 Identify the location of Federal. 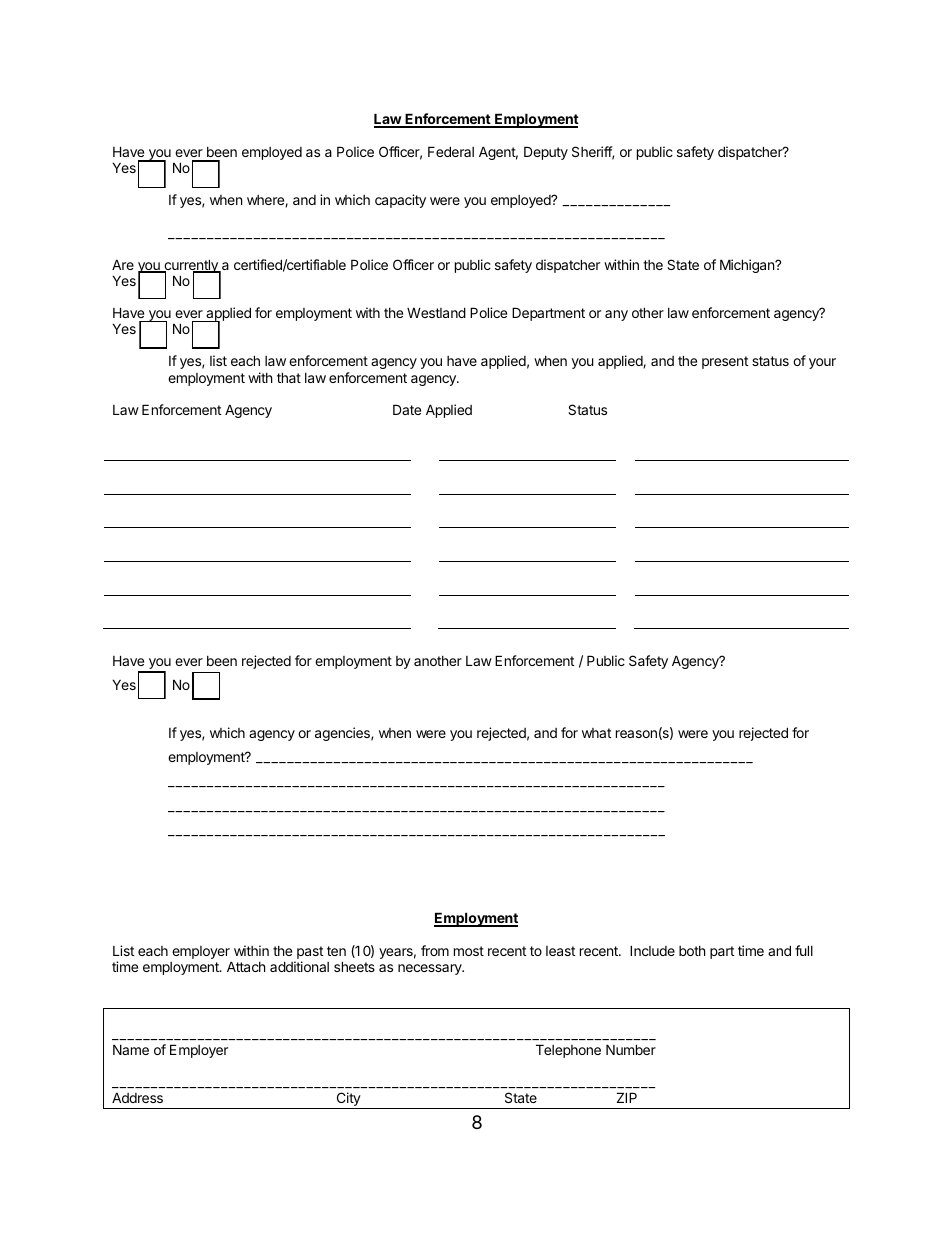
(451, 151).
